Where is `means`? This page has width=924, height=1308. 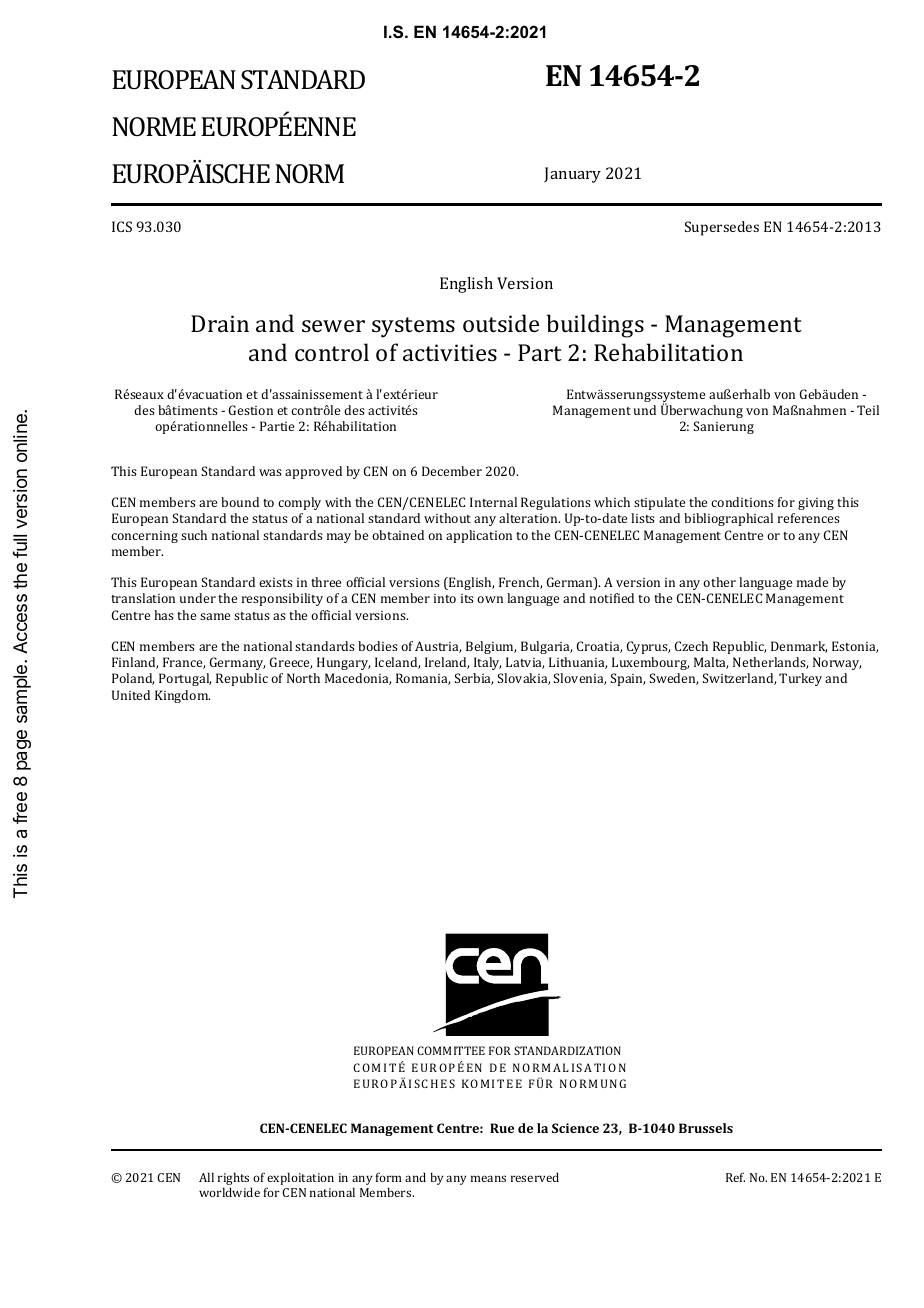
means is located at coordinates (488, 1178).
